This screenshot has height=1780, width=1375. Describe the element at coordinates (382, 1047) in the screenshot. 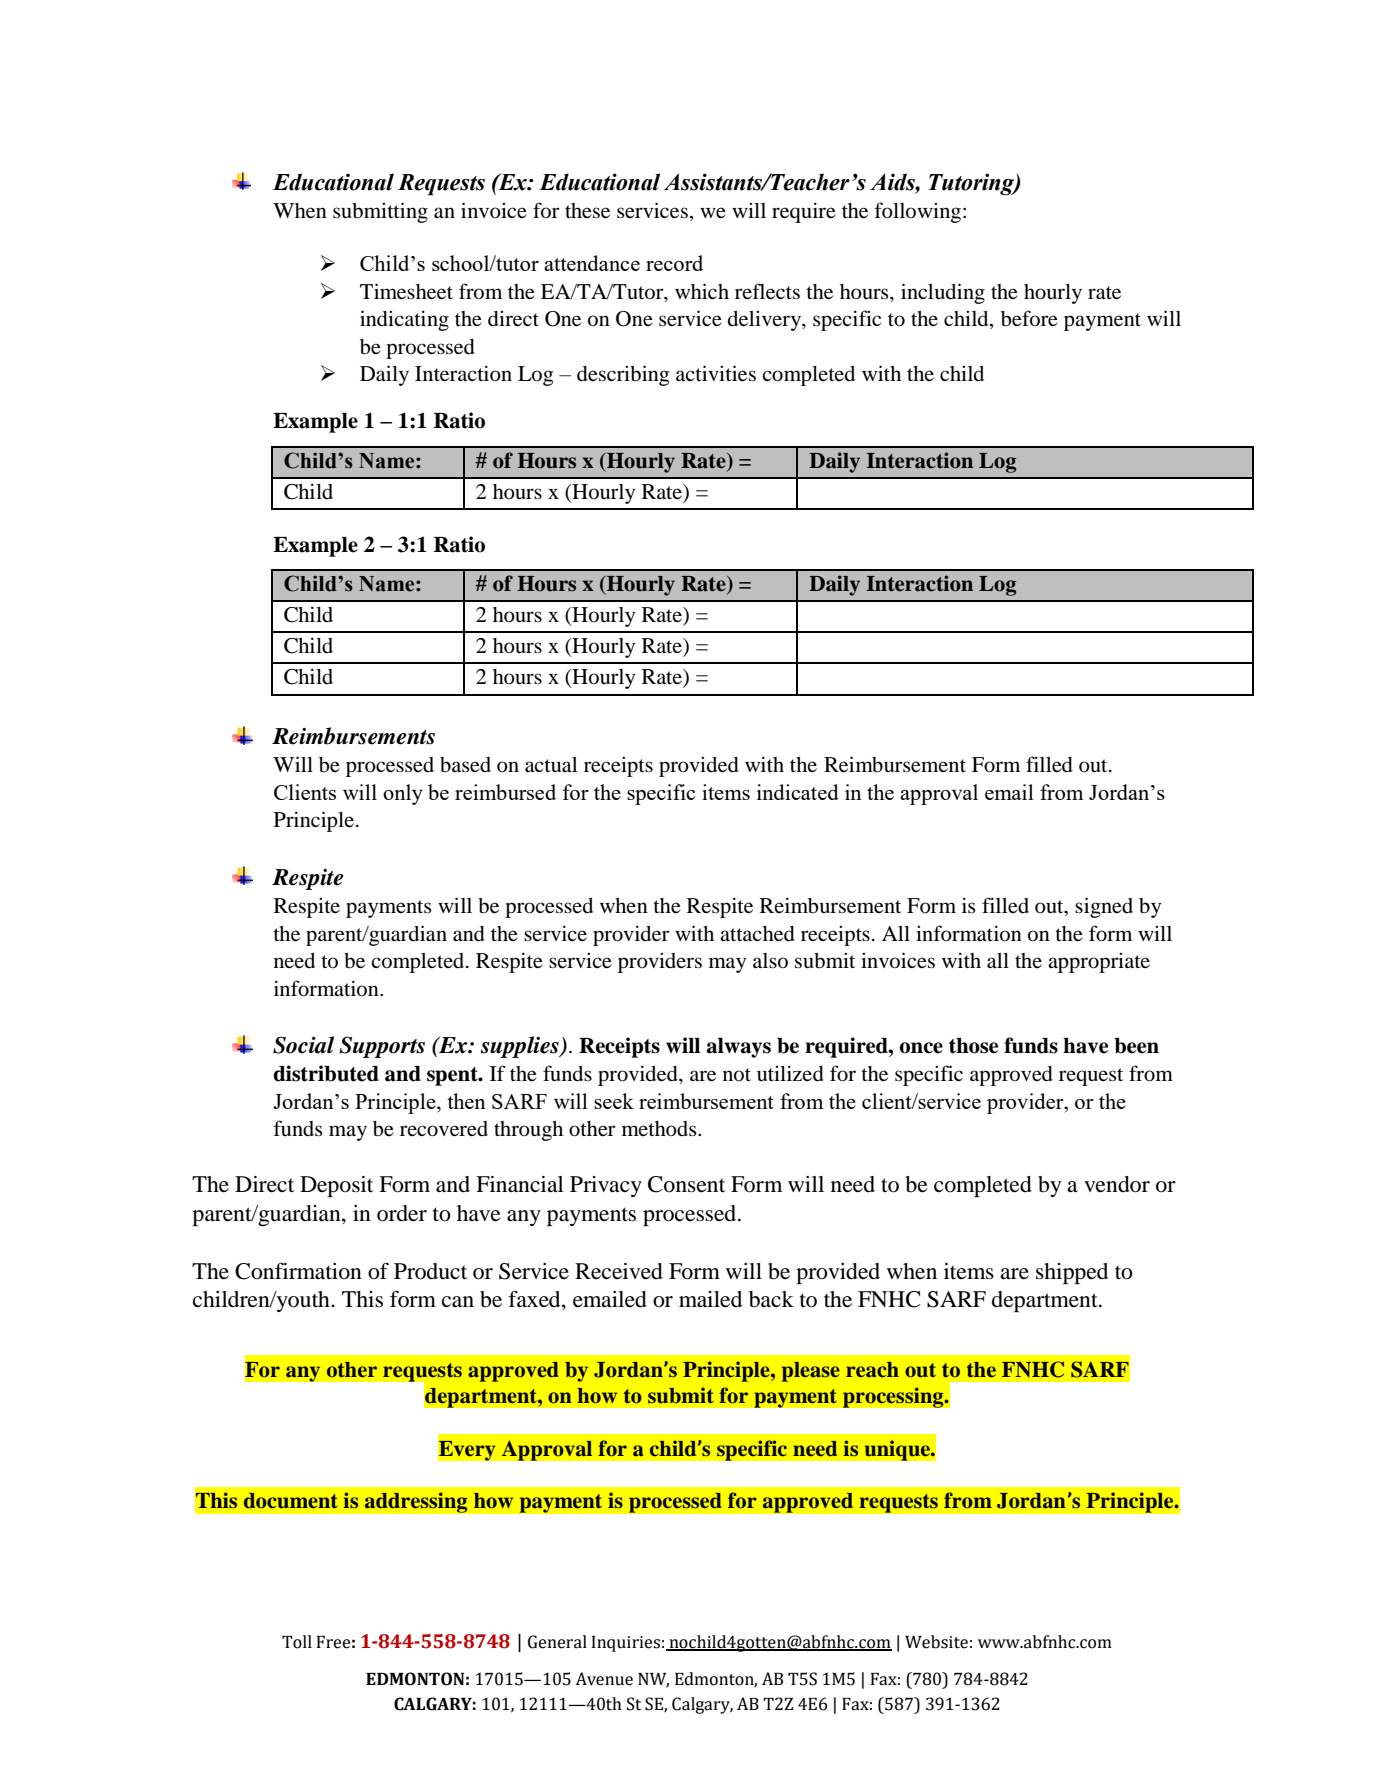

I see `Supports` at that location.
